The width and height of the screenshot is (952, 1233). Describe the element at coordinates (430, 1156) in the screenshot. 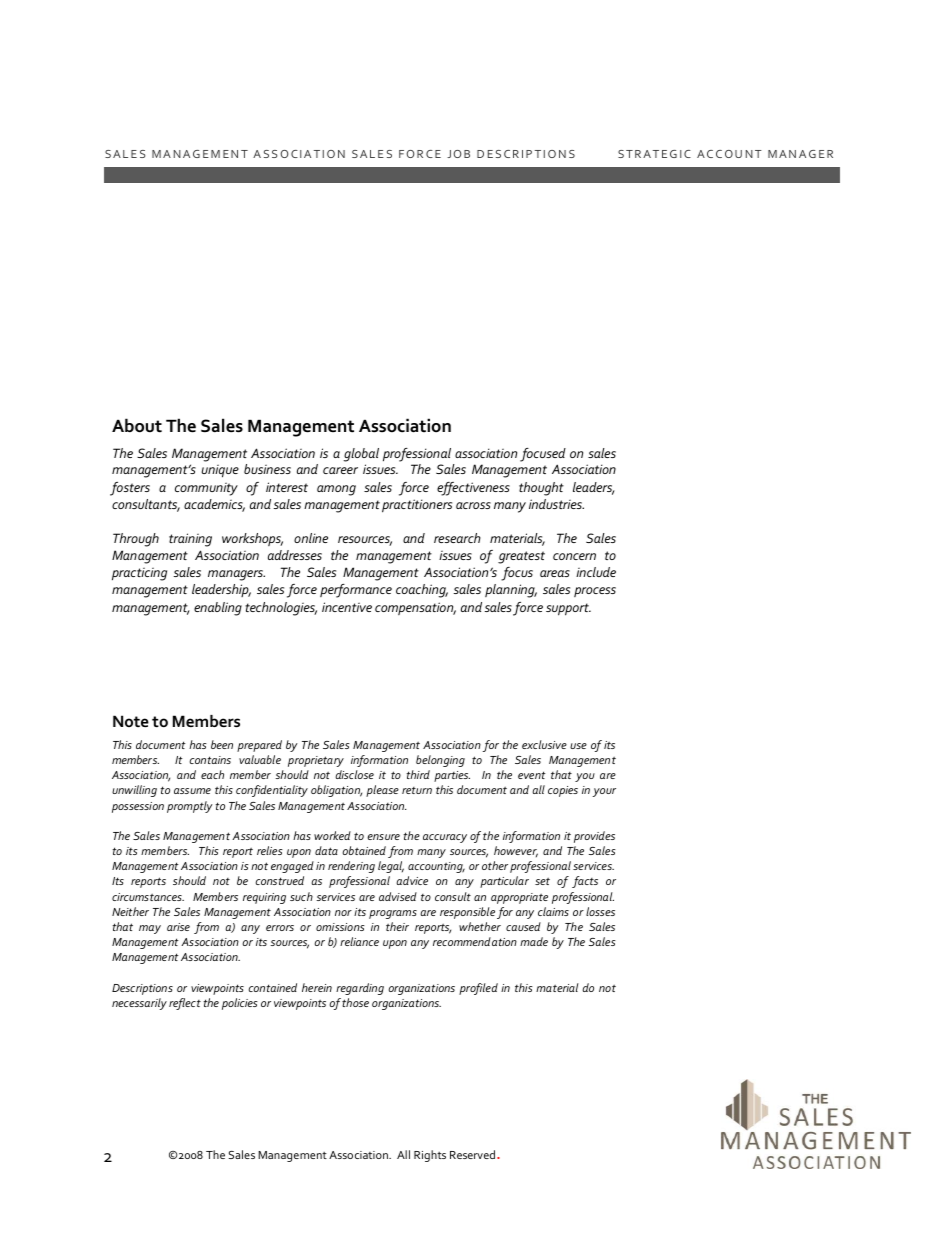

I see `Rights` at that location.
